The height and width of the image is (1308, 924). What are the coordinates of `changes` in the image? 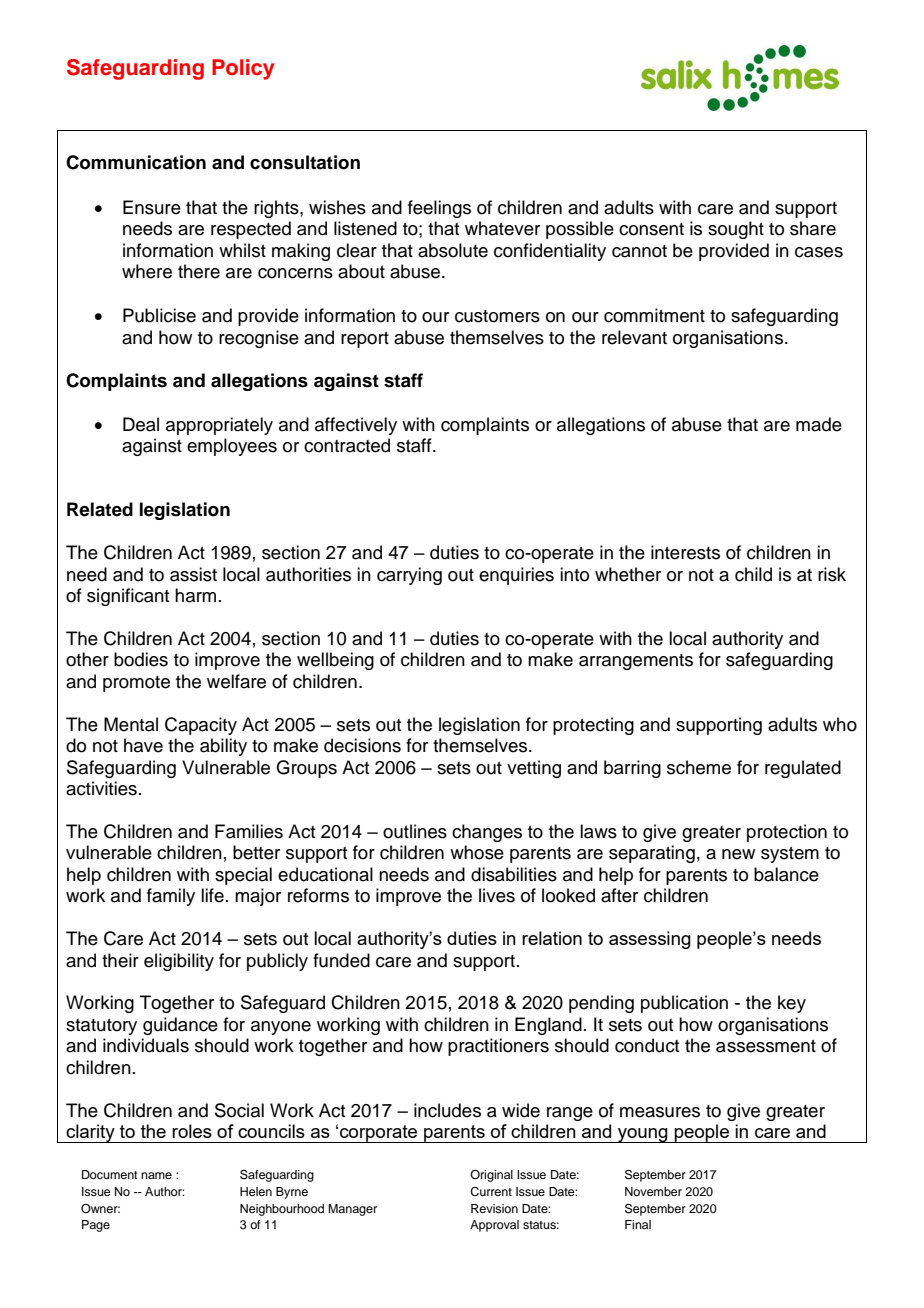 It's located at (487, 833).
